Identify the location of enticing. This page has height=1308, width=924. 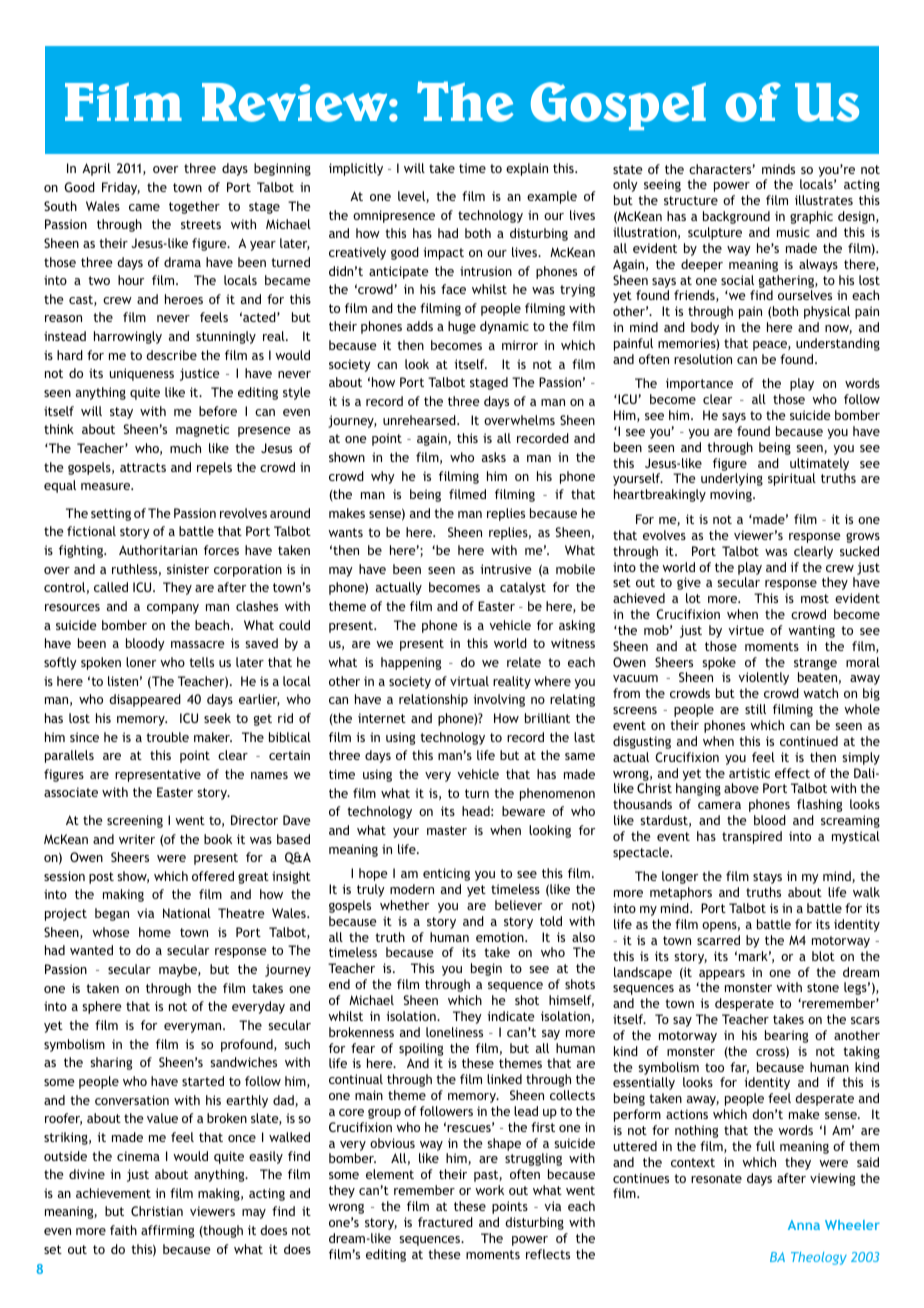
(446, 874).
